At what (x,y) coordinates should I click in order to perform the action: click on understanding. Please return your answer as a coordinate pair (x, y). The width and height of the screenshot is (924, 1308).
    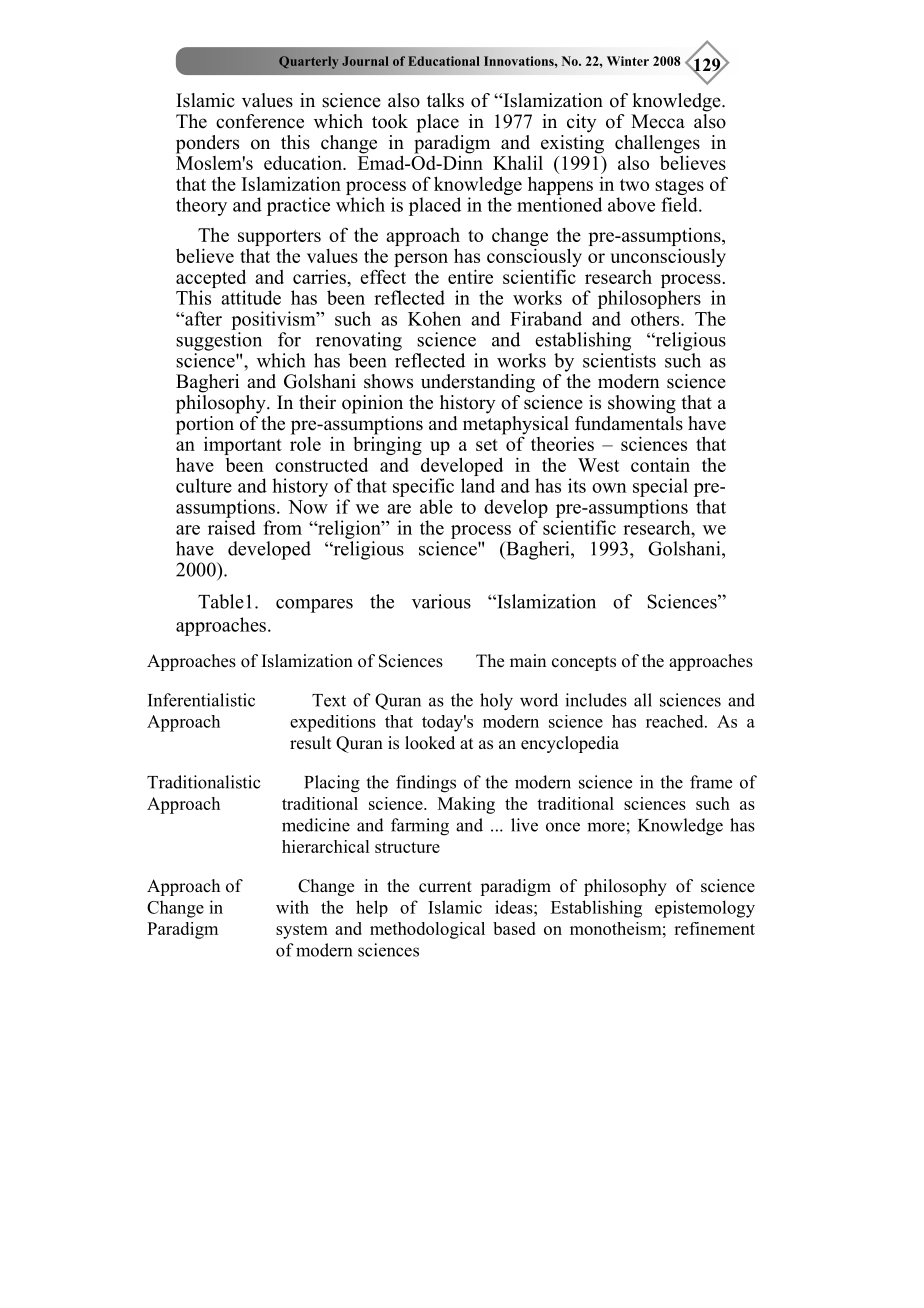
    Looking at the image, I should click on (478, 383).
